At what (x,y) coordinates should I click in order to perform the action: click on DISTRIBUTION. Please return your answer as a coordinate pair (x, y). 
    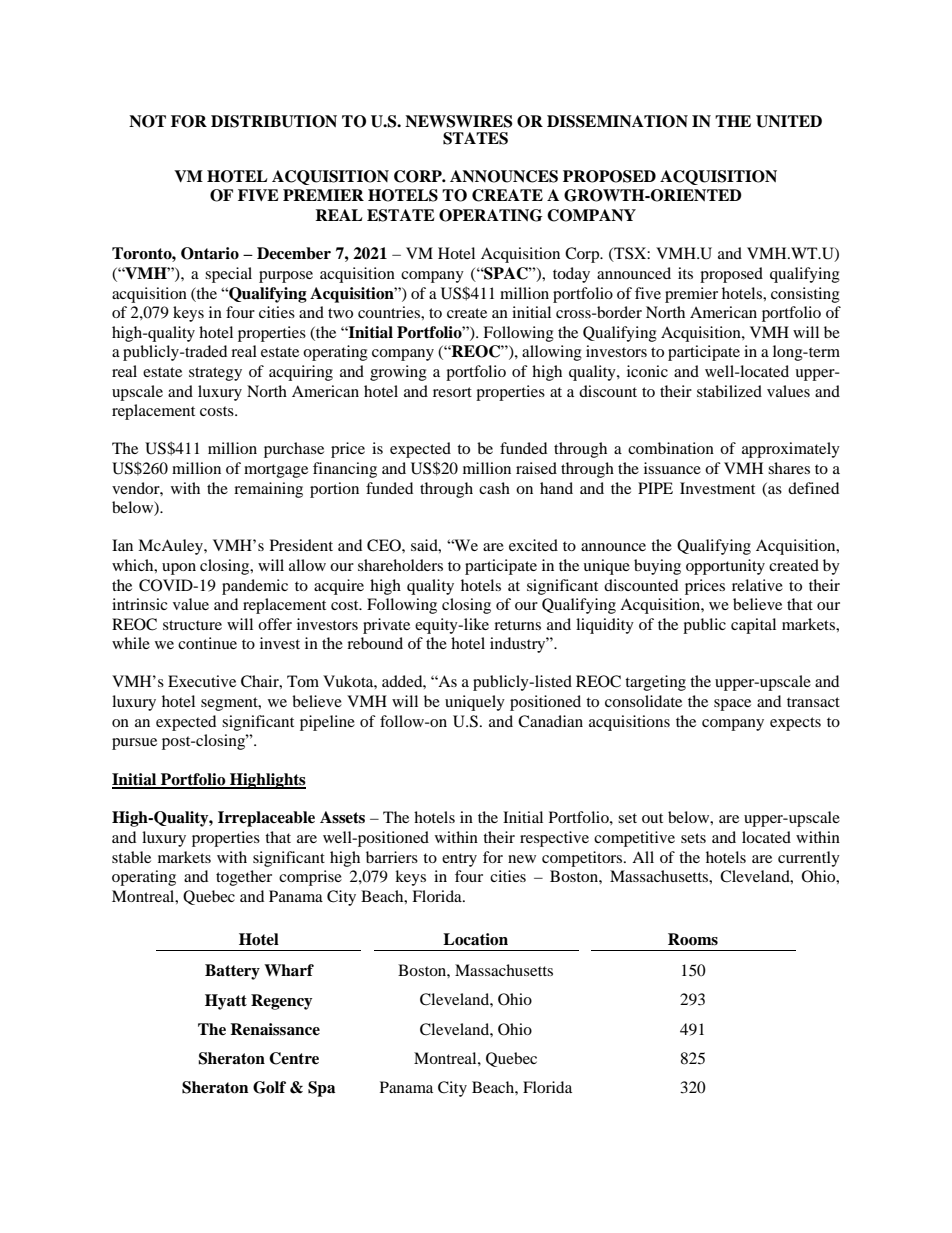
    Looking at the image, I should click on (274, 121).
